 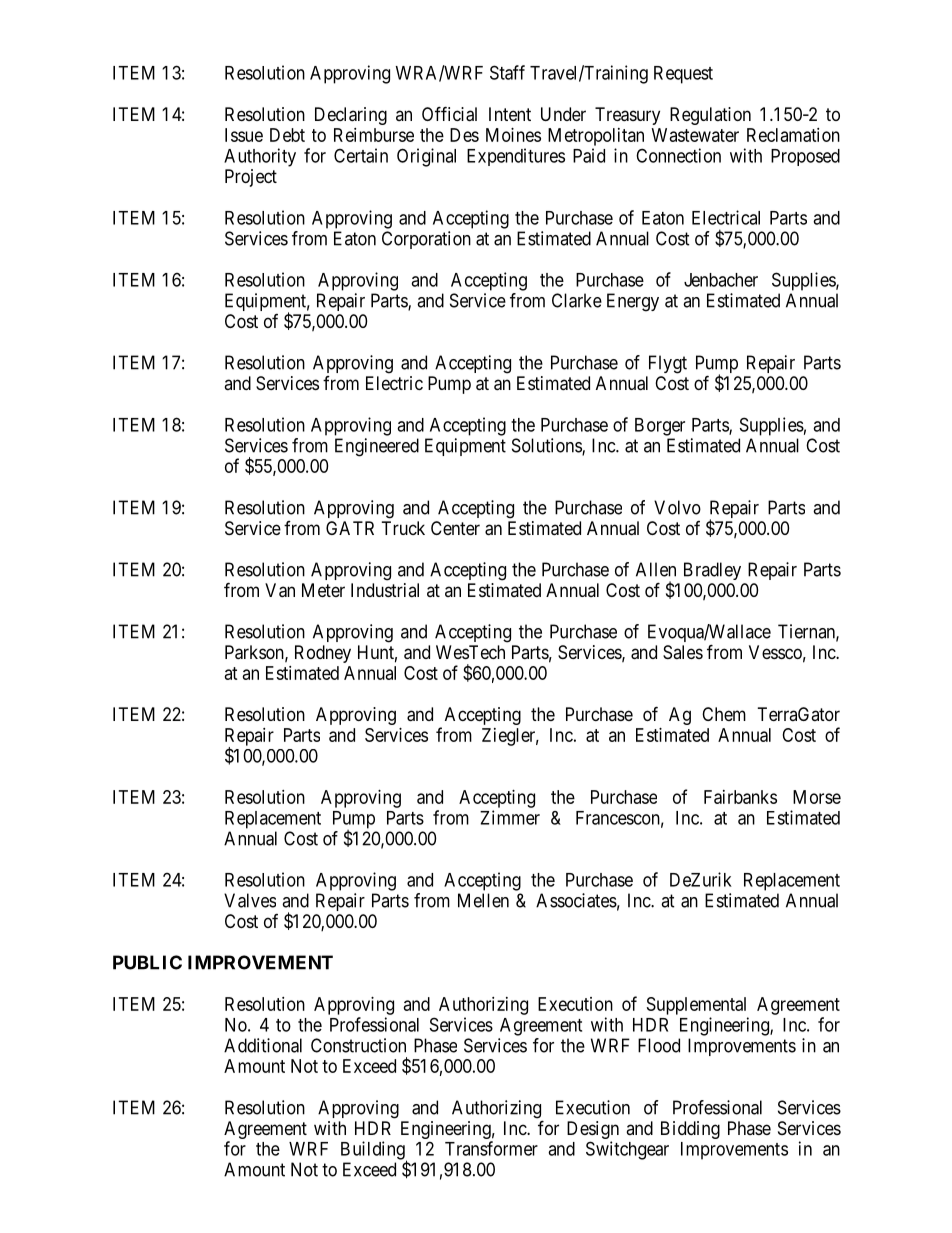 What do you see at coordinates (377, 447) in the screenshot?
I see `Engineered` at bounding box center [377, 447].
